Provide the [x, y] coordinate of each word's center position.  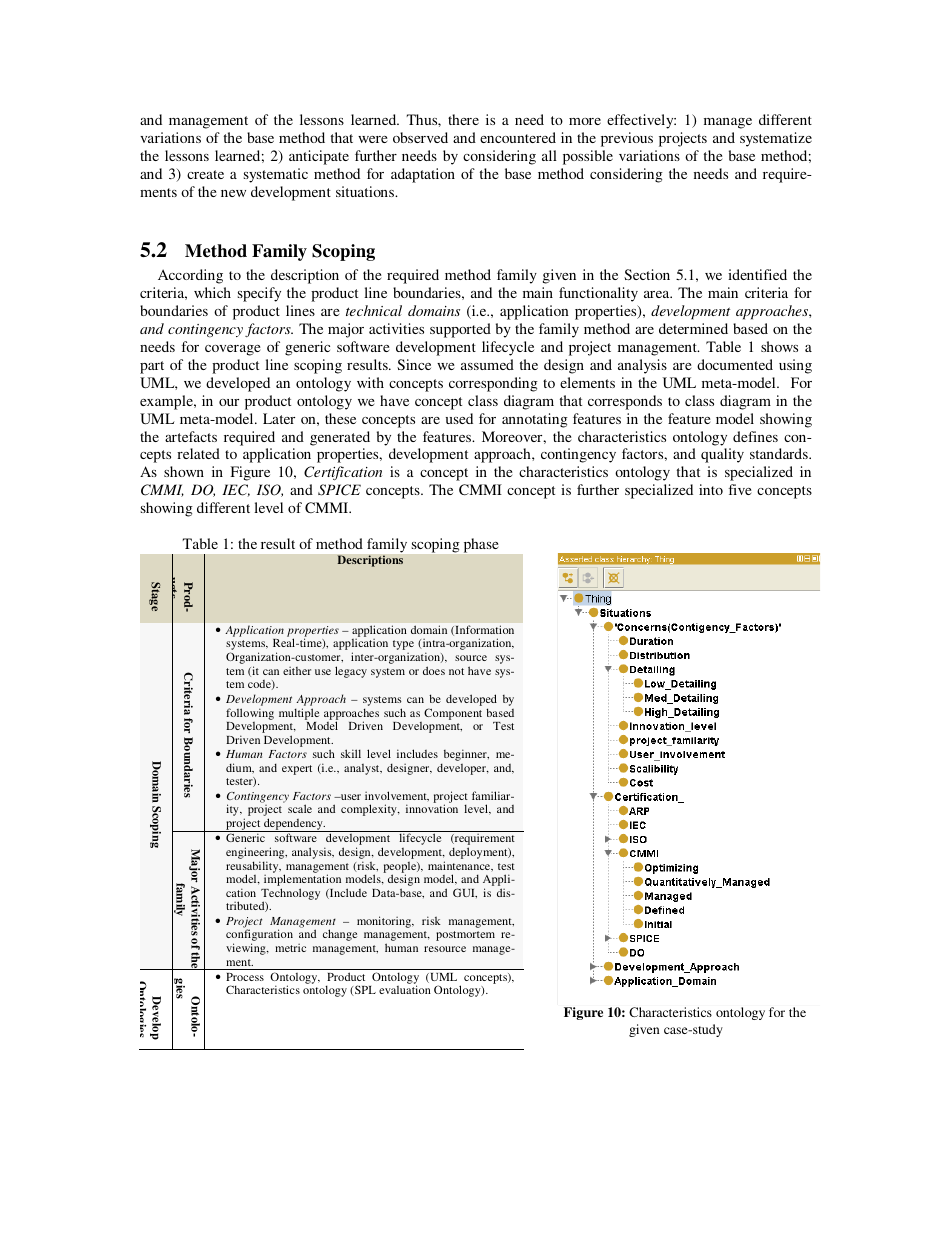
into [711, 489]
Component [453, 714]
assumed [487, 364]
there [463, 119]
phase [481, 545]
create [205, 174]
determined [693, 328]
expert [297, 770]
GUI [465, 893]
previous [627, 139]
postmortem [465, 936]
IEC [236, 490]
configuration [259, 936]
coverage [232, 350]
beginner [465, 756]
